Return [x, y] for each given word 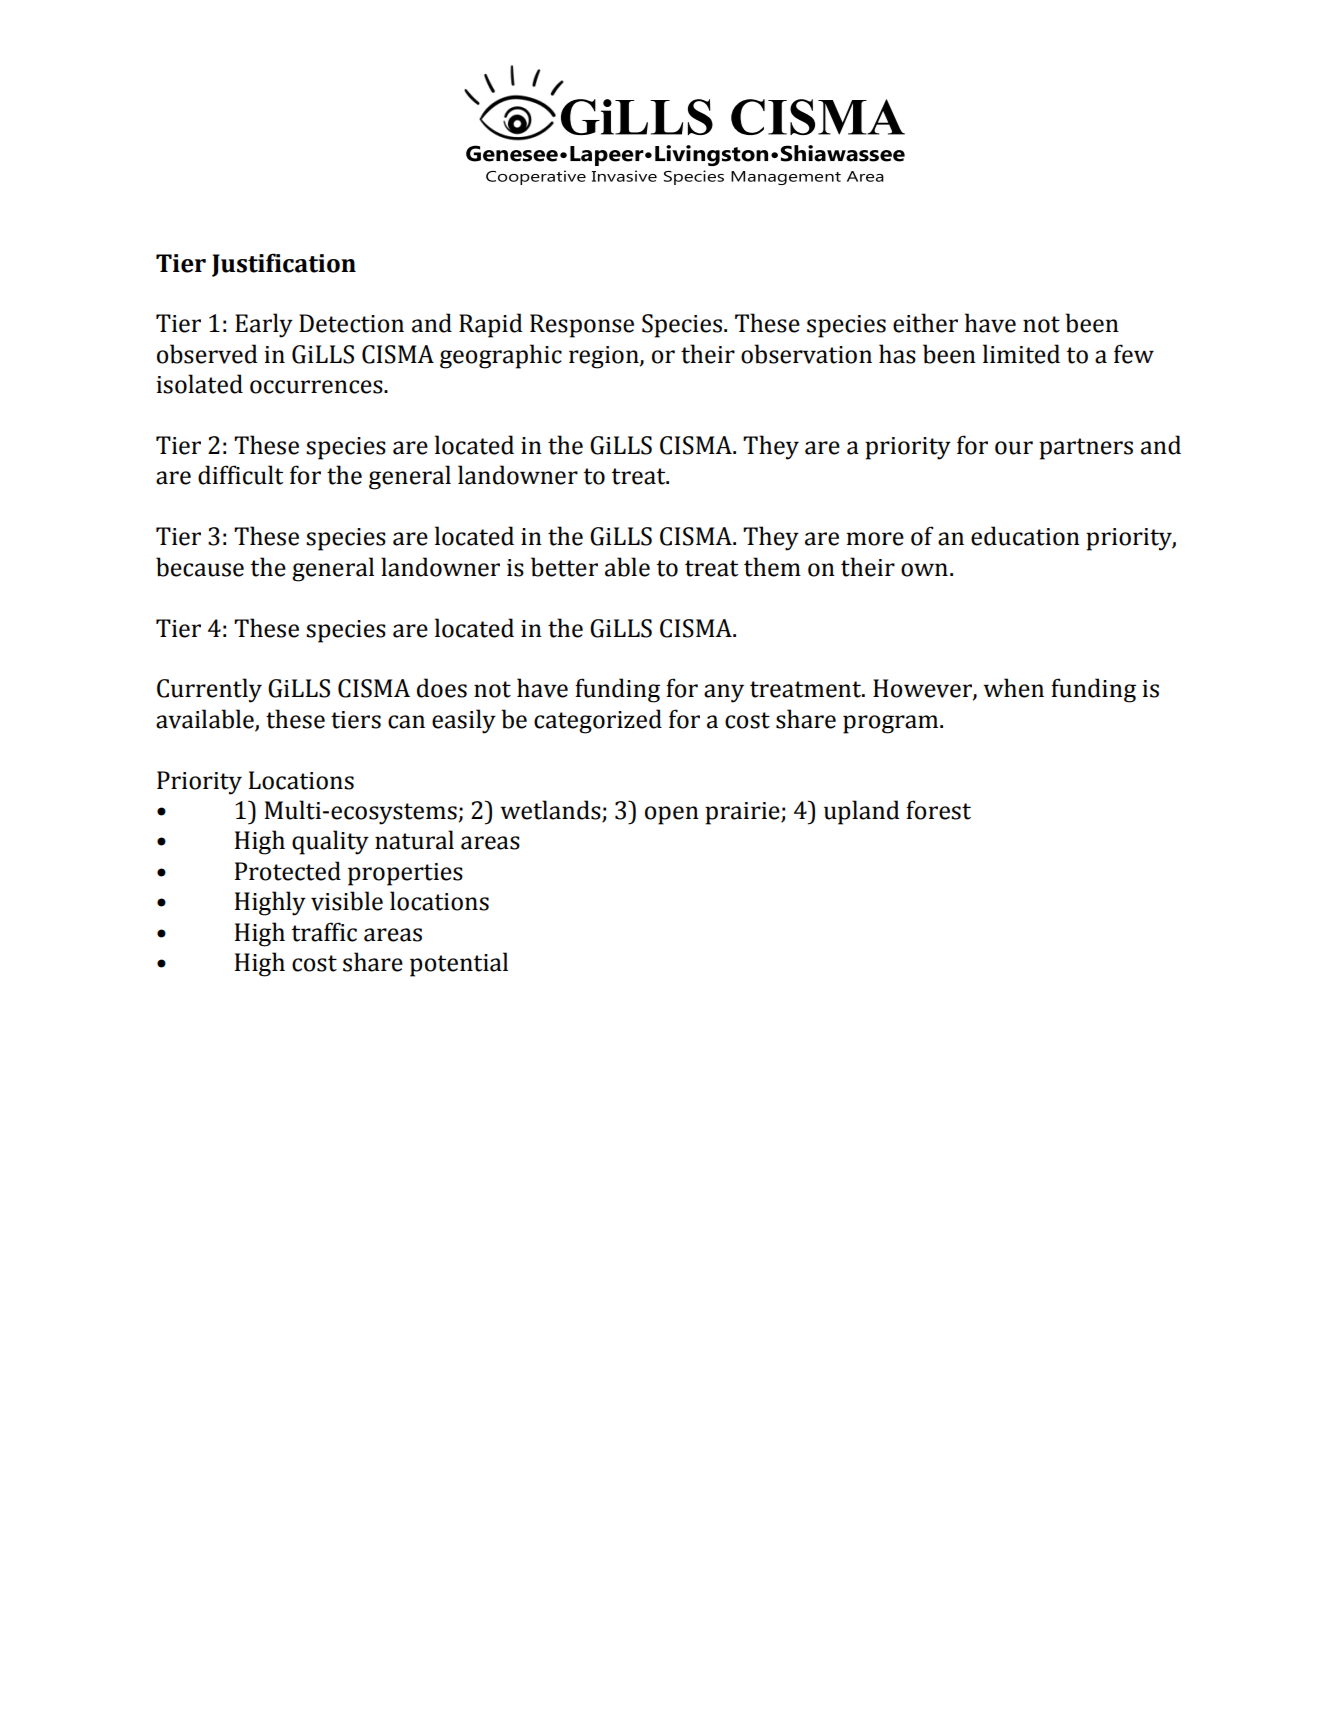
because [200, 567]
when [1013, 688]
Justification [284, 265]
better [564, 567]
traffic [324, 932]
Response [582, 326]
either [925, 323]
